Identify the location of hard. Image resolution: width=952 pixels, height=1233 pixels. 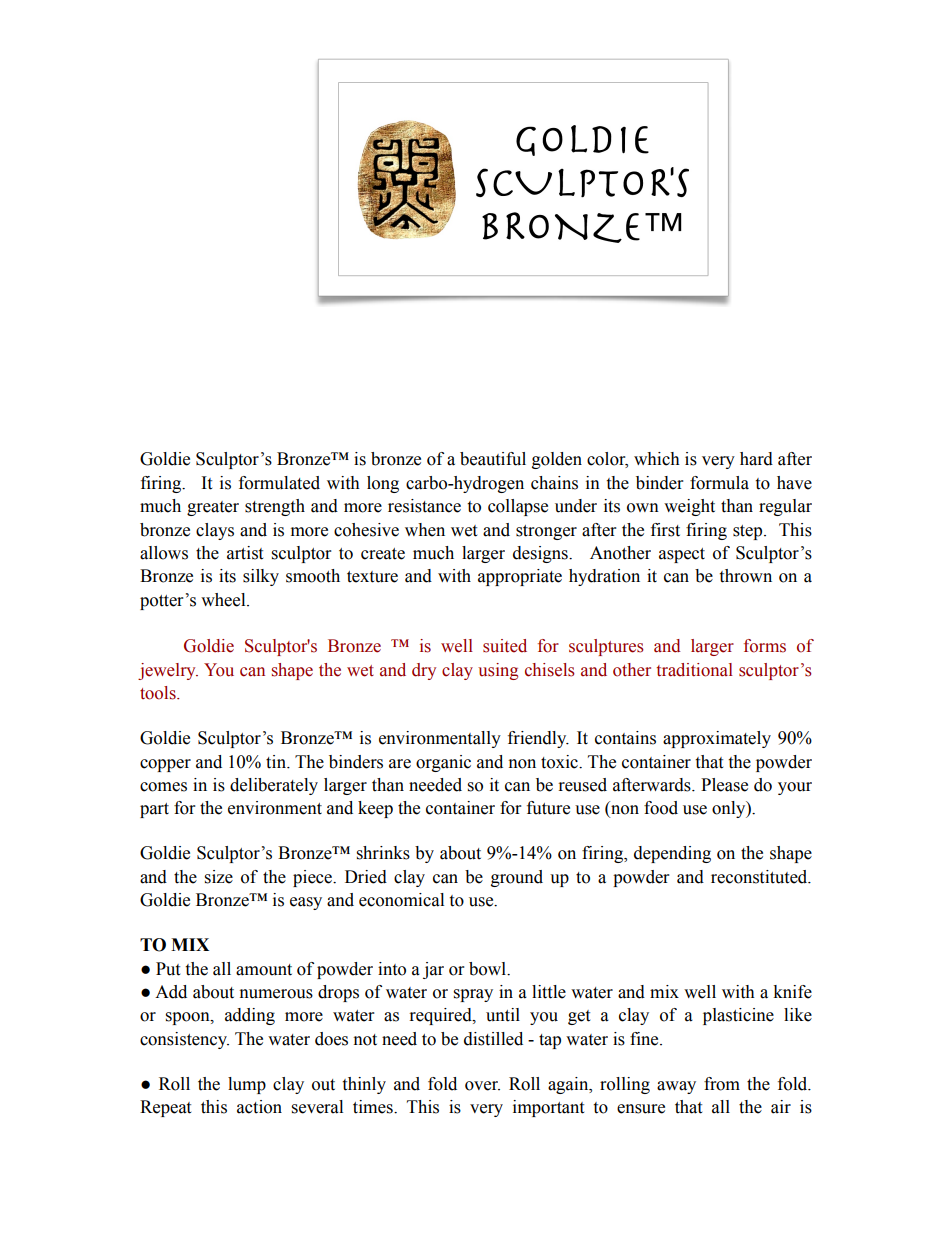
(756, 459).
